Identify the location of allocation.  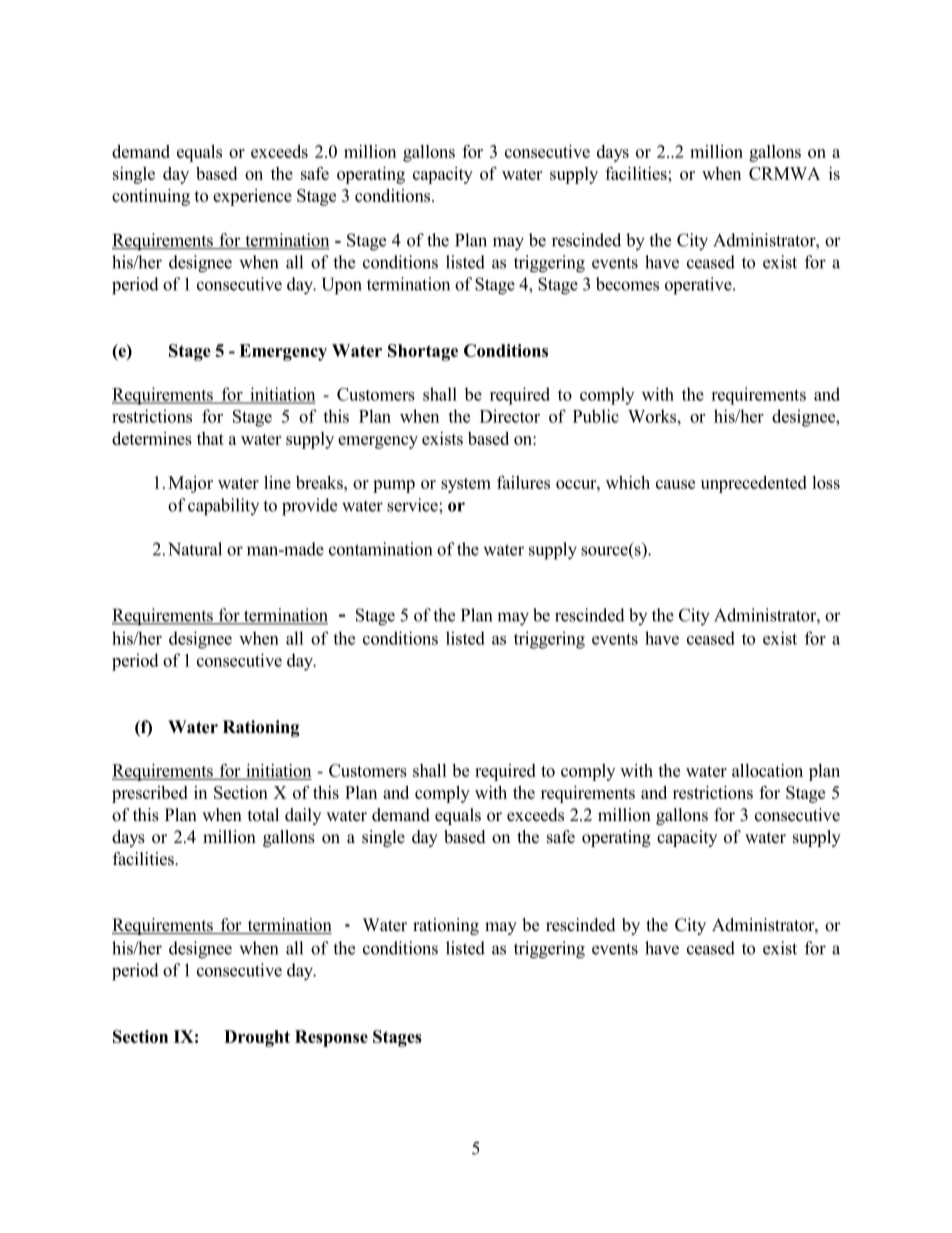
(767, 770).
